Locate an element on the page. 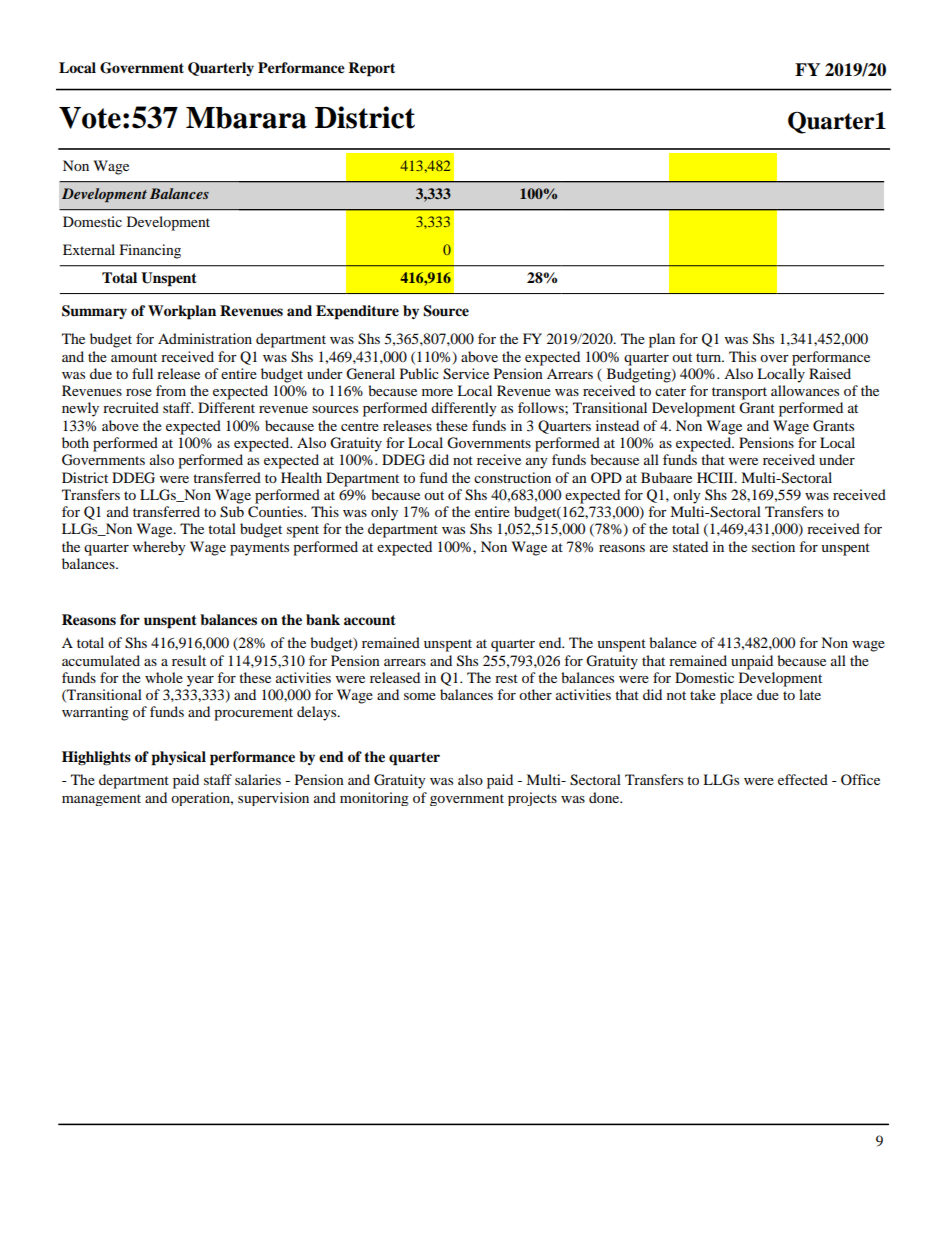 The height and width of the page is (1233, 952). Expenditure is located at coordinates (357, 312).
